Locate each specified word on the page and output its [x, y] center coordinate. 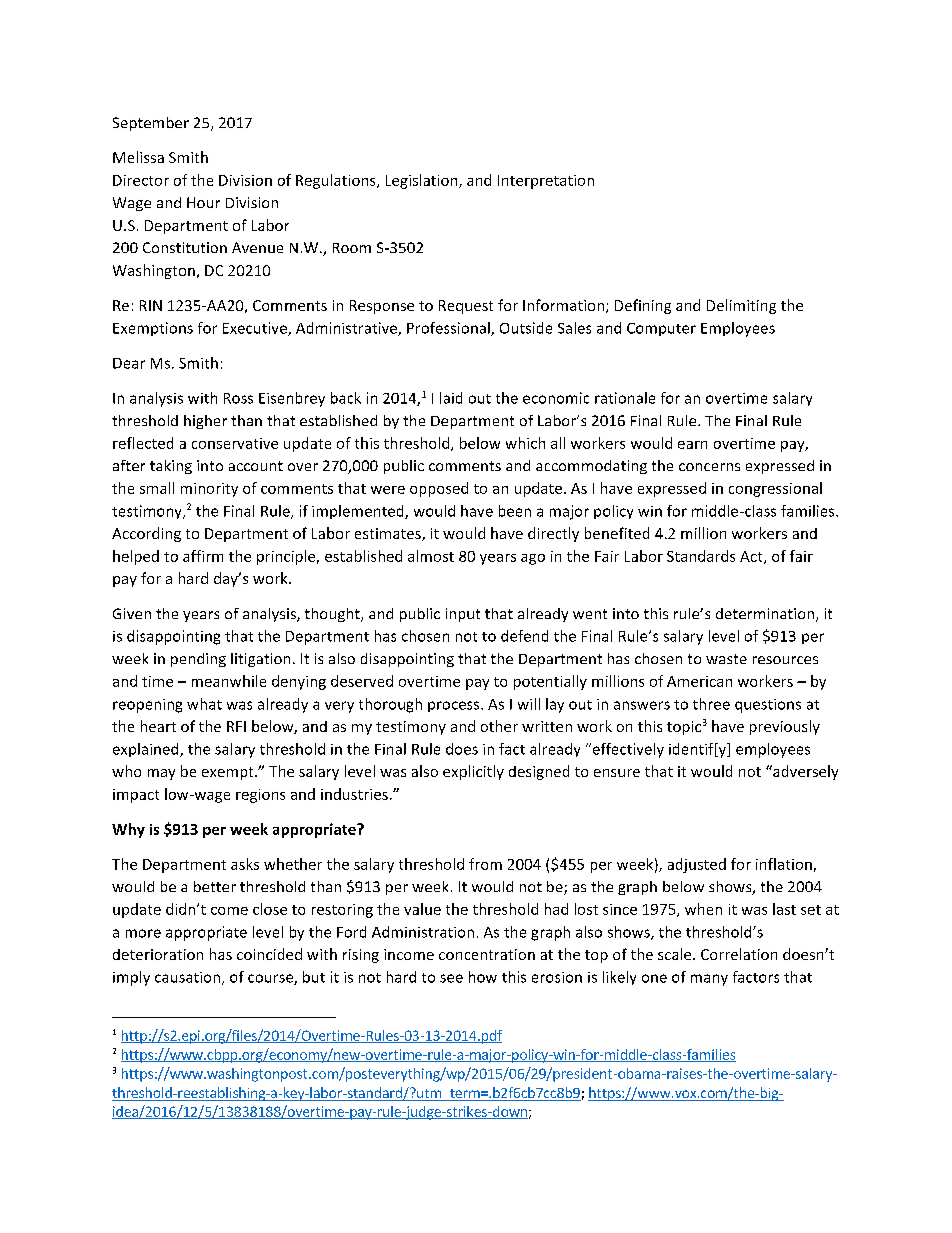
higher [205, 422]
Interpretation [546, 182]
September [151, 124]
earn [692, 445]
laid [451, 398]
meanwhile [229, 681]
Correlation [739, 954]
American [699, 681]
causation [189, 978]
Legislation [423, 181]
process [455, 706]
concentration [487, 954]
